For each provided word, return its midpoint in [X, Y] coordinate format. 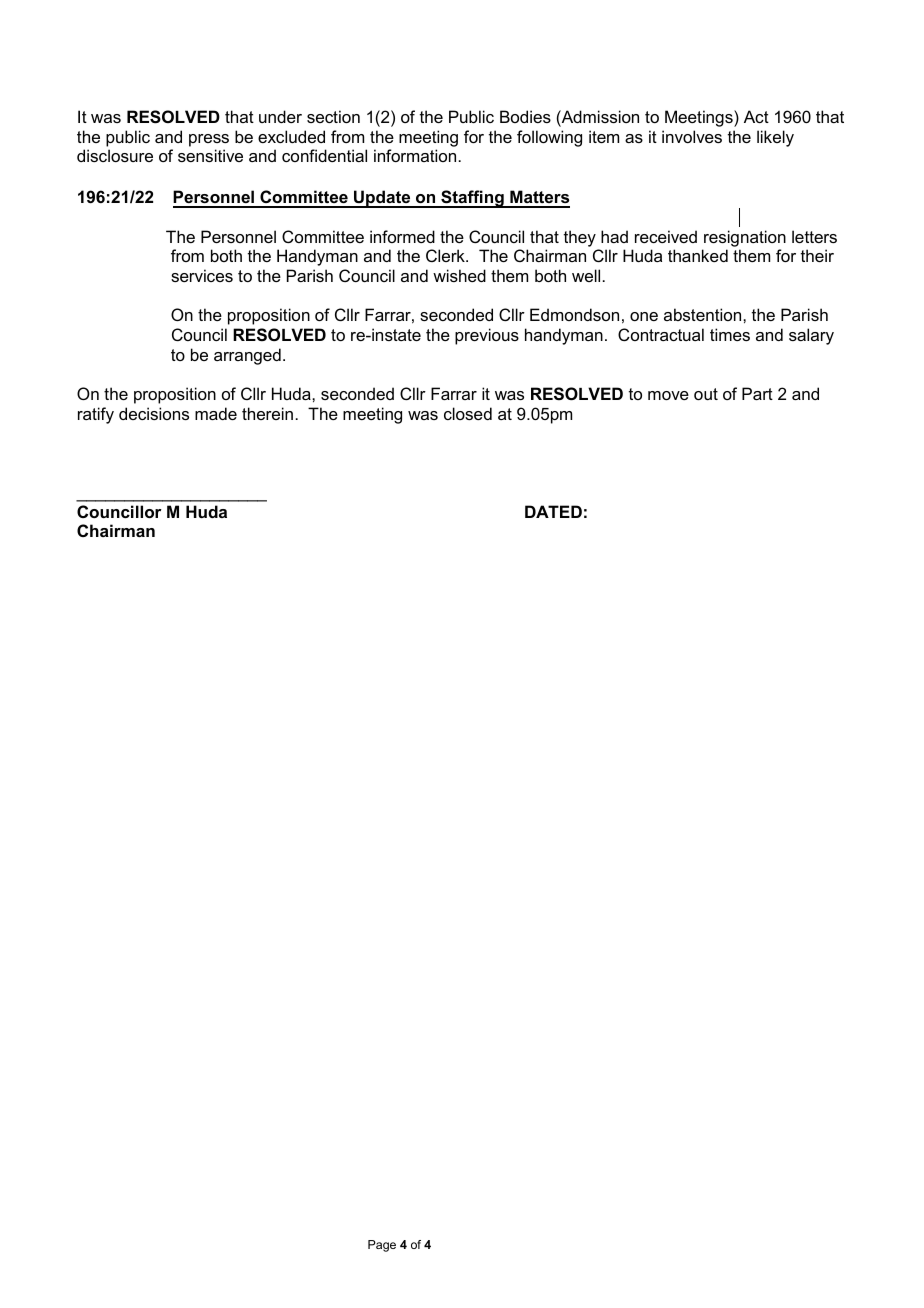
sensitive [210, 155]
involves [692, 136]
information [415, 155]
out [706, 394]
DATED [553, 511]
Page [382, 1246]
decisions [154, 413]
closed [468, 413]
